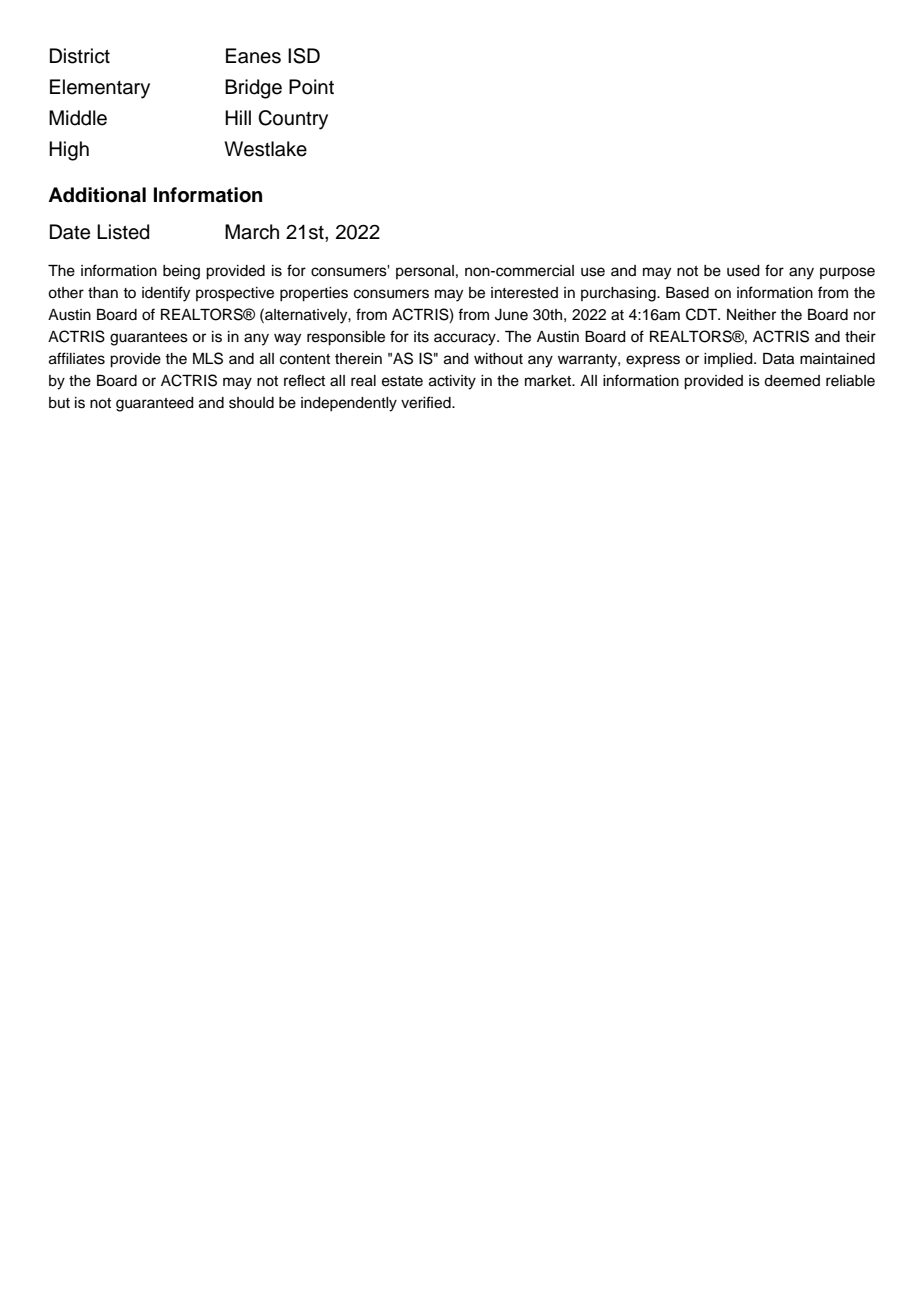 Image resolution: width=924 pixels, height=1308 pixels. What do you see at coordinates (427, 402) in the page?
I see `verified` at bounding box center [427, 402].
